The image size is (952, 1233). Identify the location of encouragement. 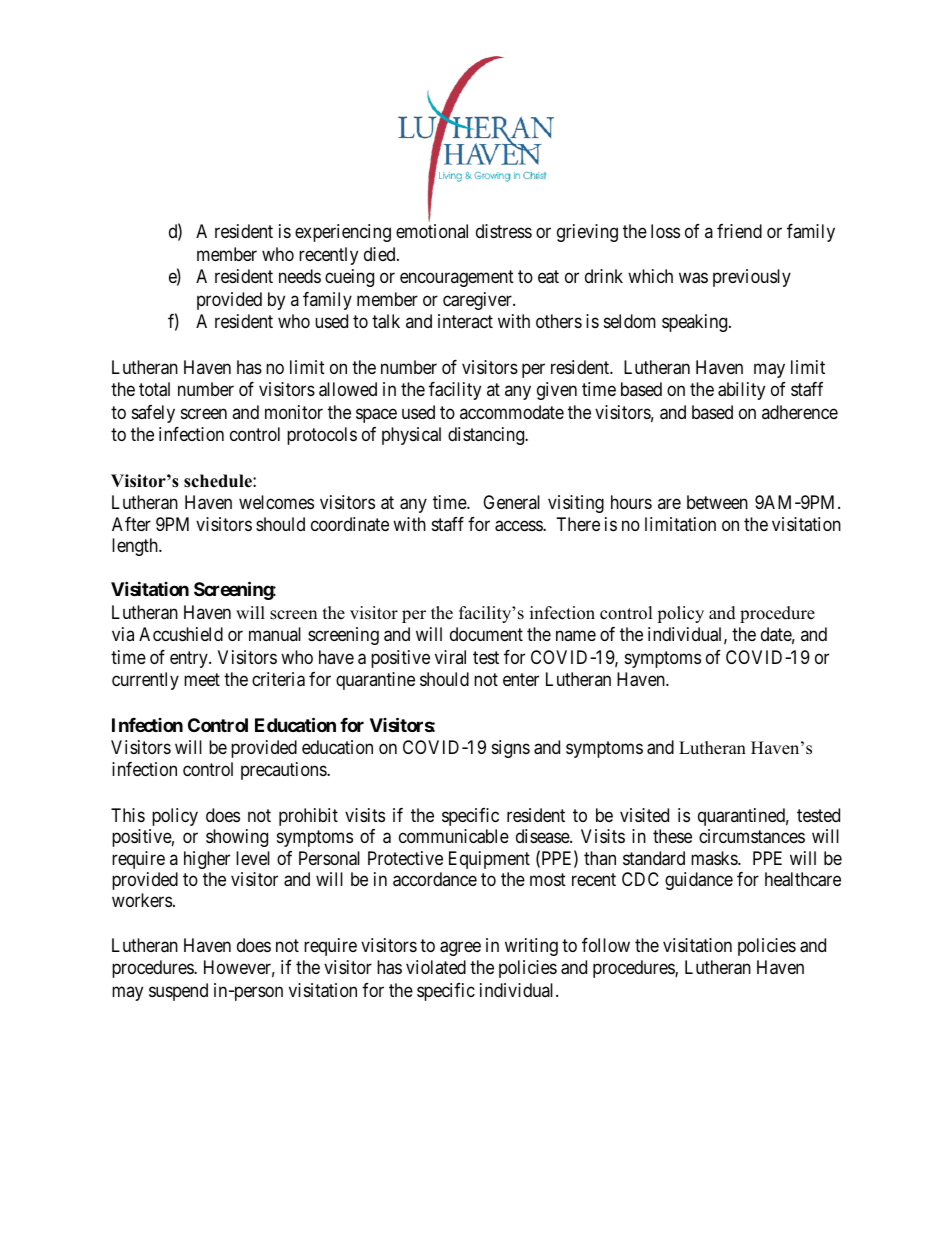
(457, 279).
